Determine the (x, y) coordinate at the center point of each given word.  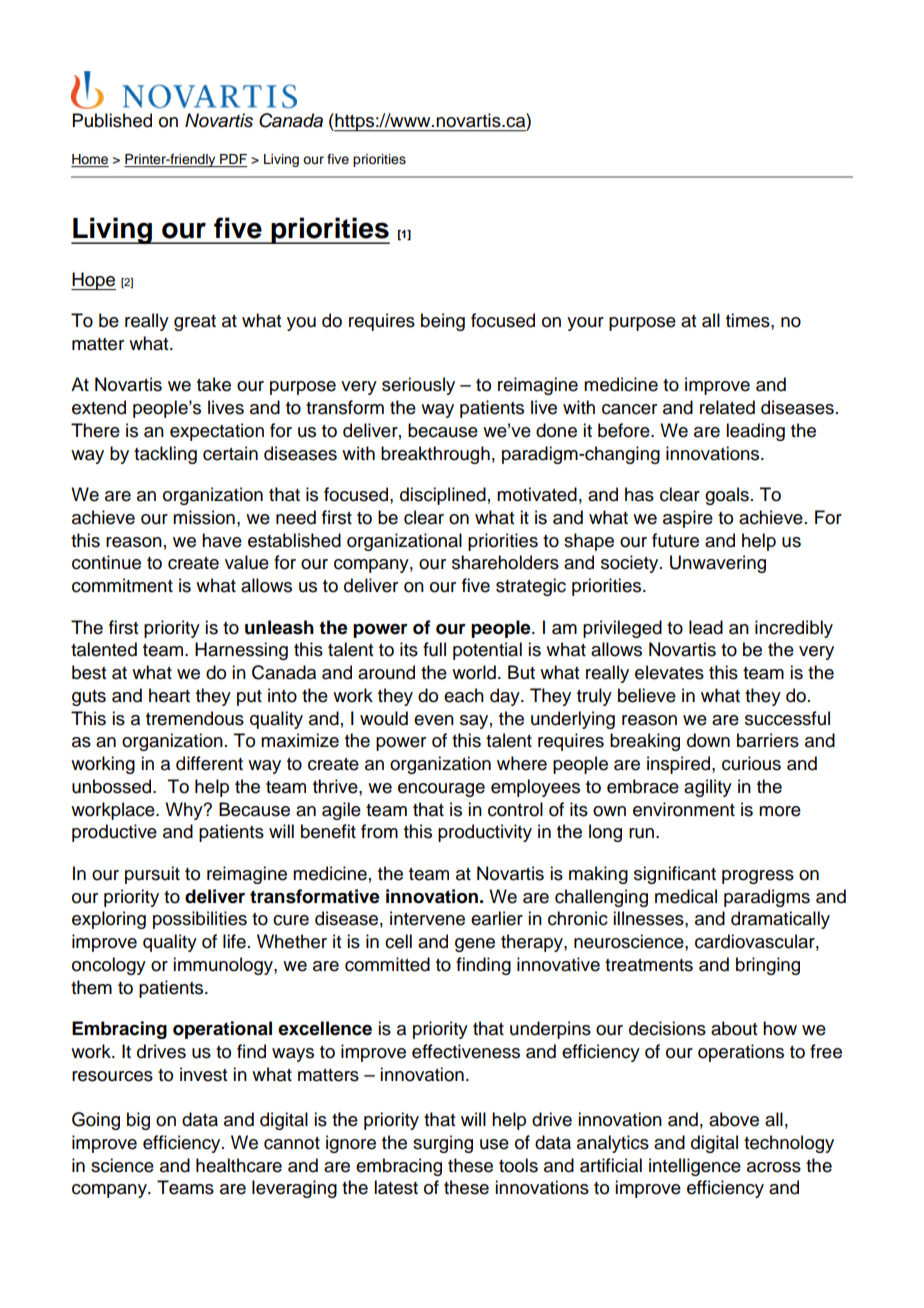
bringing (768, 966)
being (443, 322)
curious (751, 763)
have (222, 540)
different (209, 763)
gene (475, 945)
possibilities (200, 920)
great (195, 323)
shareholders (505, 562)
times (749, 320)
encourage (441, 790)
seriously (418, 386)
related (727, 407)
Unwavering (718, 564)
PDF (233, 159)
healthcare (239, 1165)
